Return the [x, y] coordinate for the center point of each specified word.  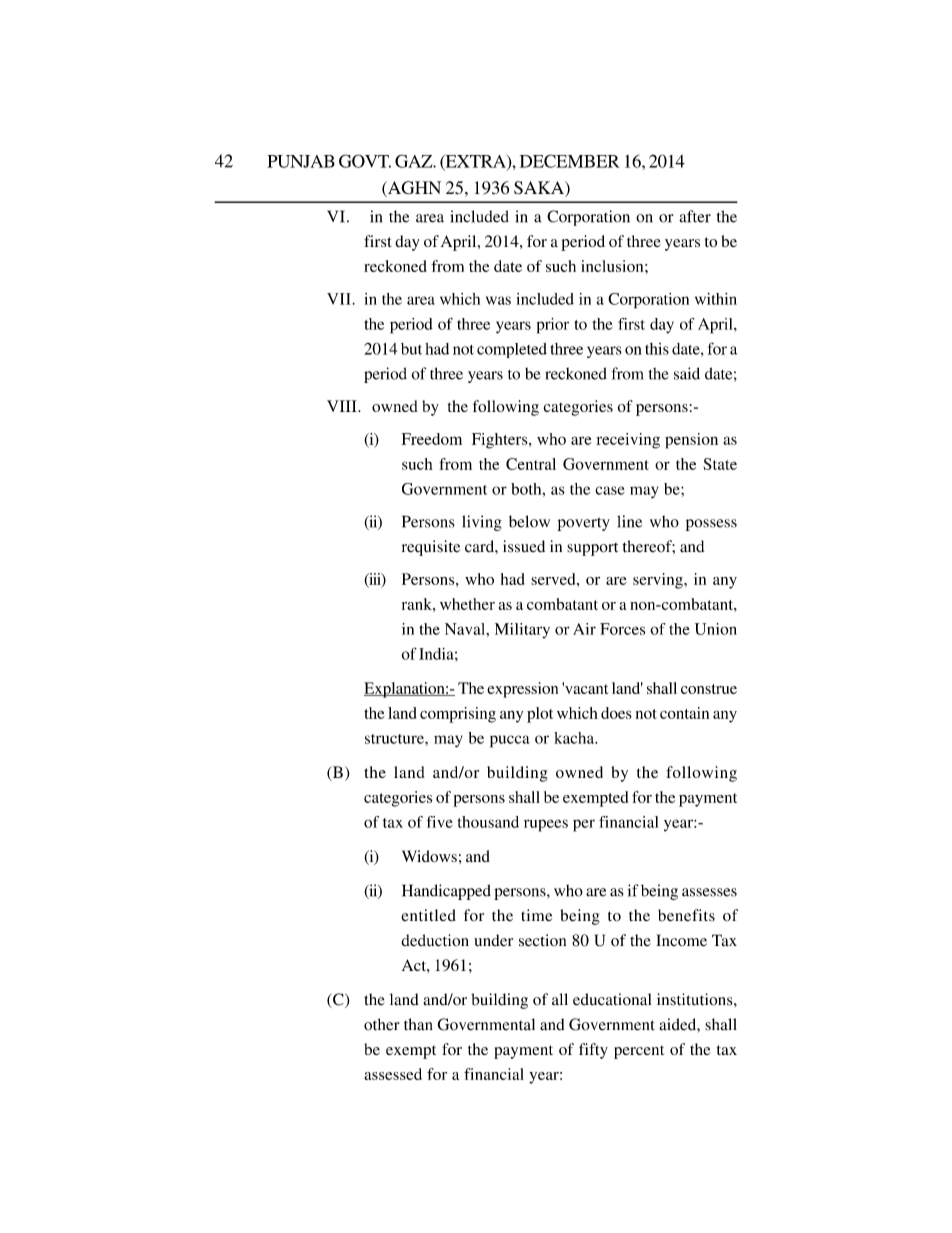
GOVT [365, 161]
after [695, 216]
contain [684, 713]
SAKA [540, 189]
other [382, 1024]
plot [540, 715]
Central [531, 464]
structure [395, 739]
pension [691, 441]
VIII [343, 406]
